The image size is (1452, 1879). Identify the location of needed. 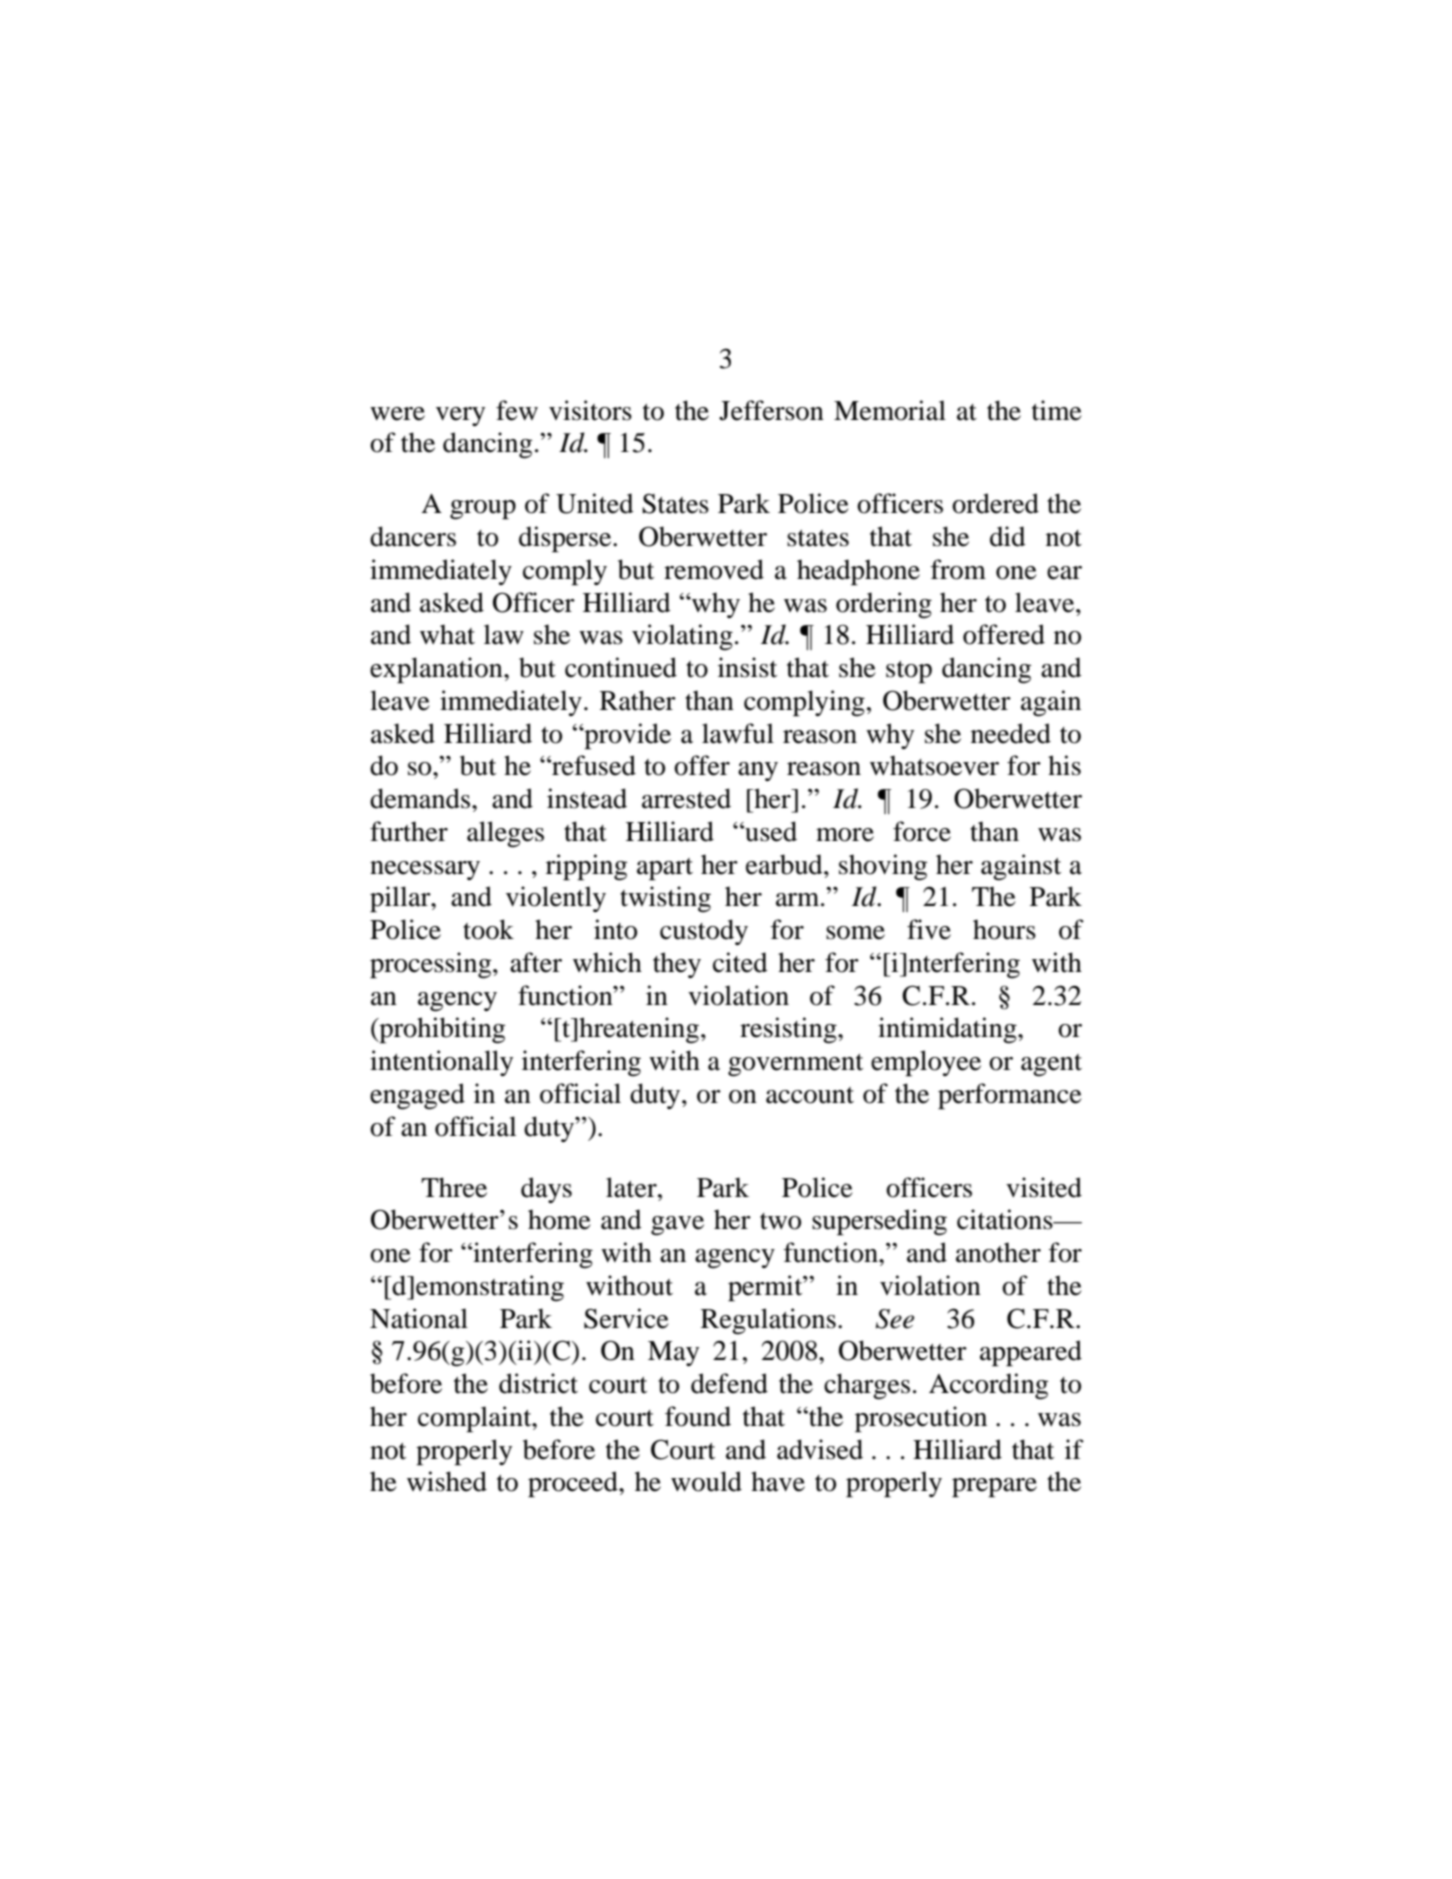
(1011, 733).
